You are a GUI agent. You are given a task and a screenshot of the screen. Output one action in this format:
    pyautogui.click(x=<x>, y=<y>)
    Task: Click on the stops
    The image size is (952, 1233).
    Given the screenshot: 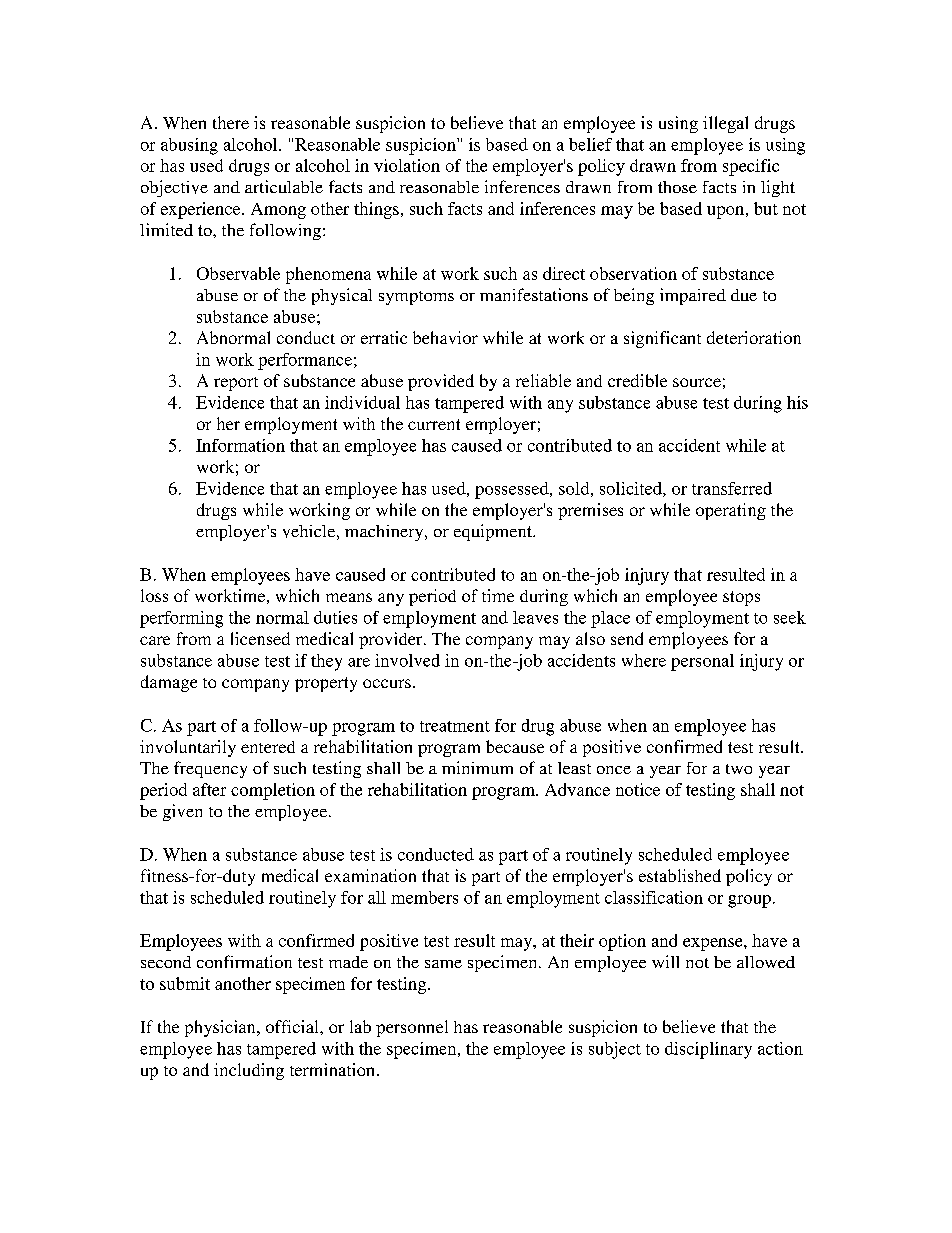 What is the action you would take?
    pyautogui.click(x=741, y=598)
